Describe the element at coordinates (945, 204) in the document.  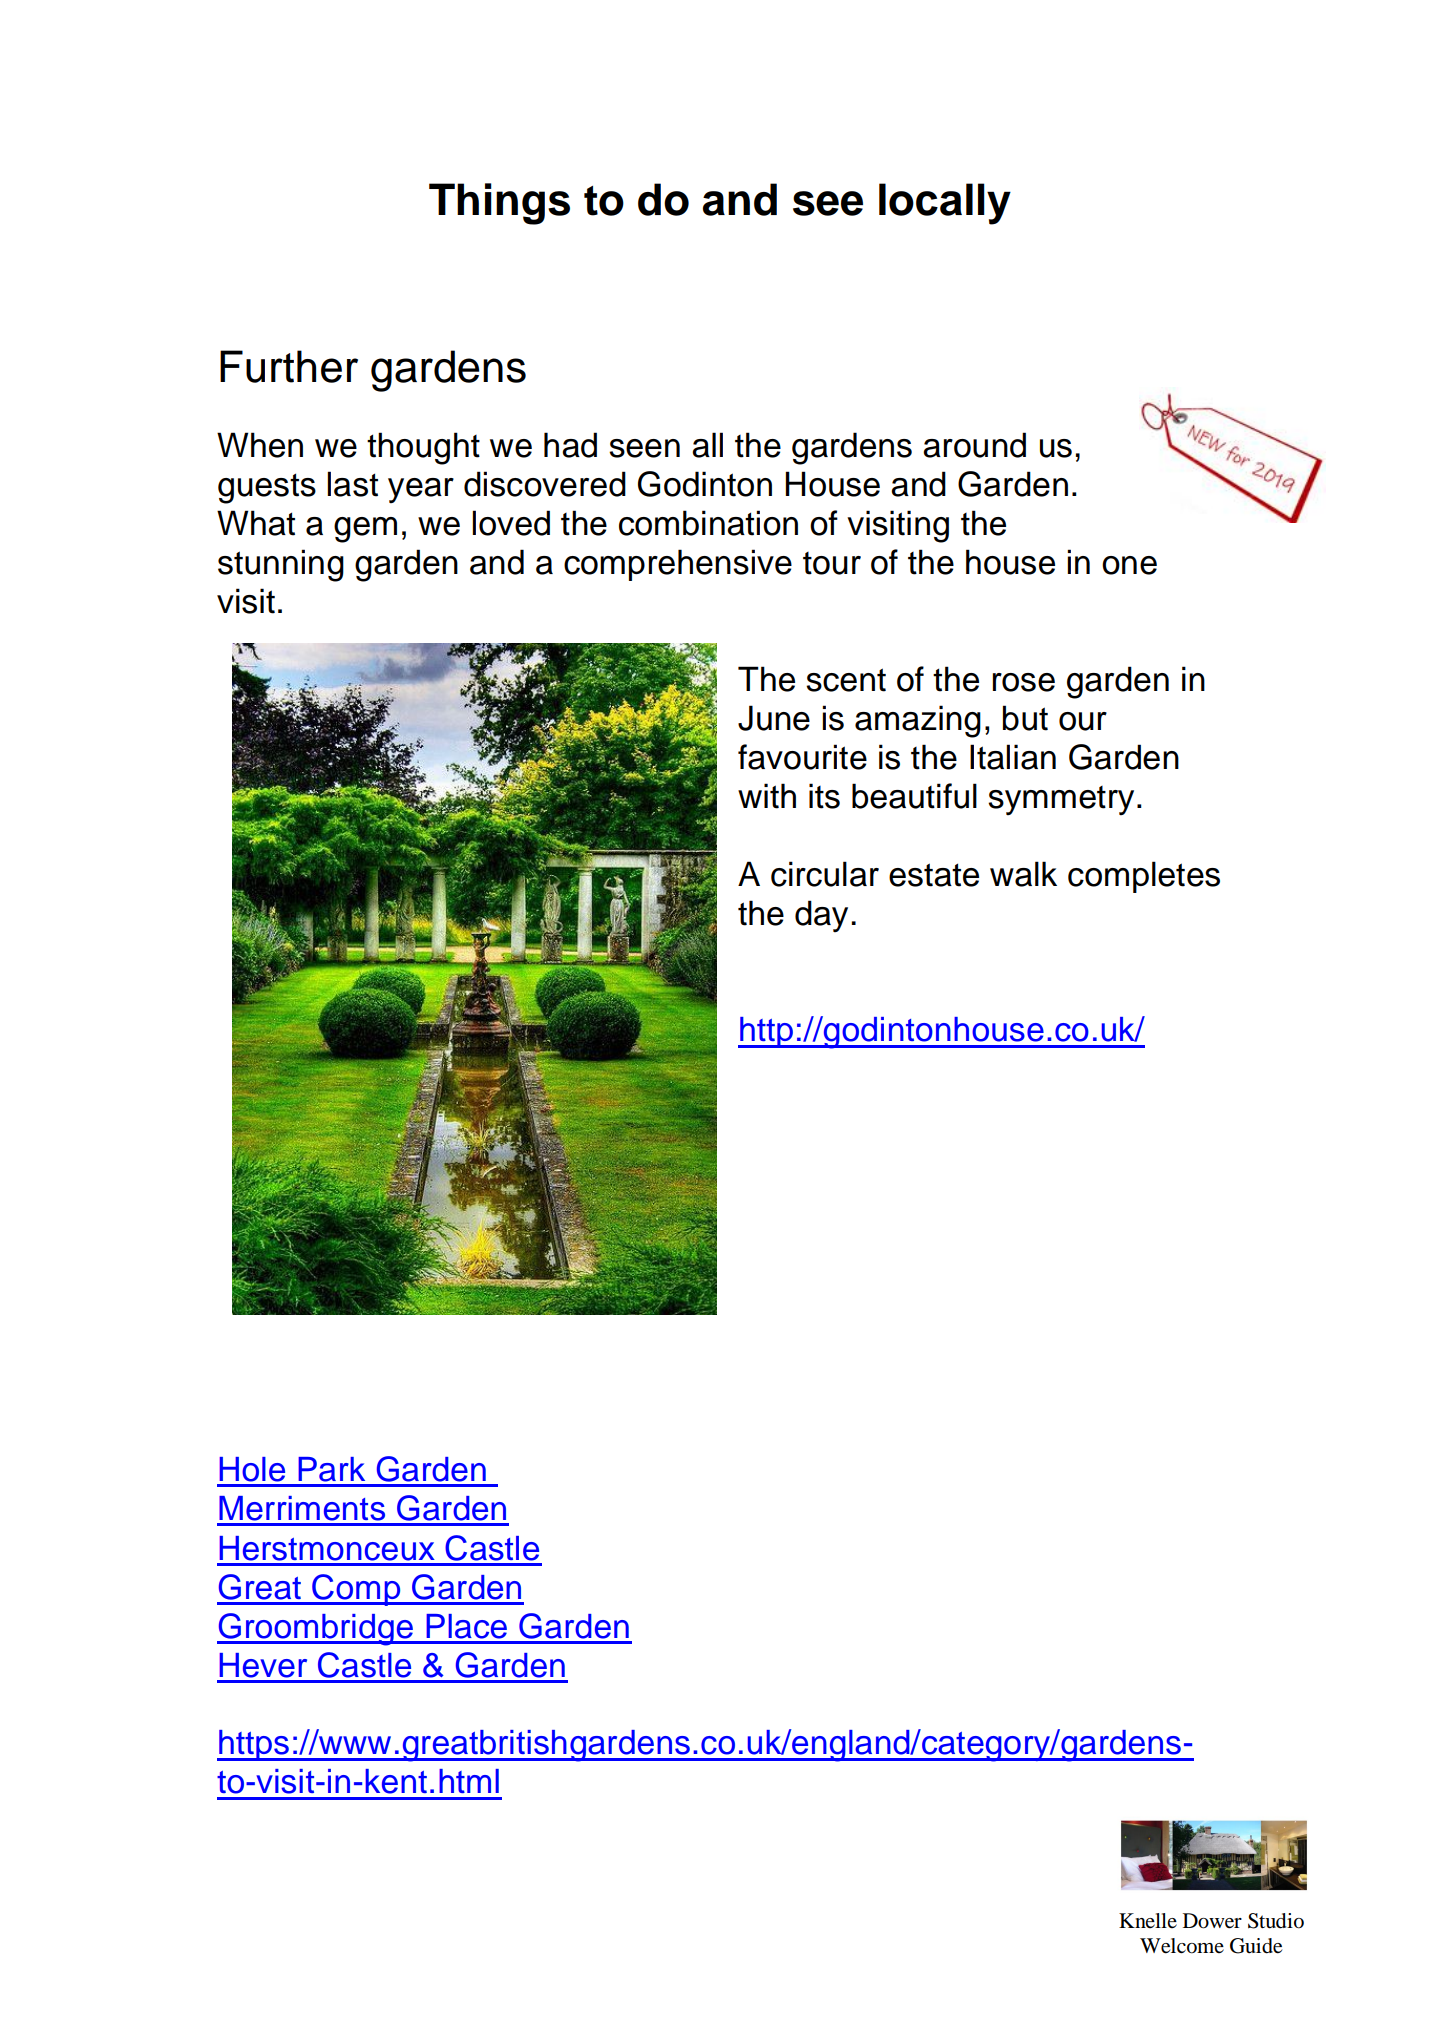
I see `locally` at that location.
